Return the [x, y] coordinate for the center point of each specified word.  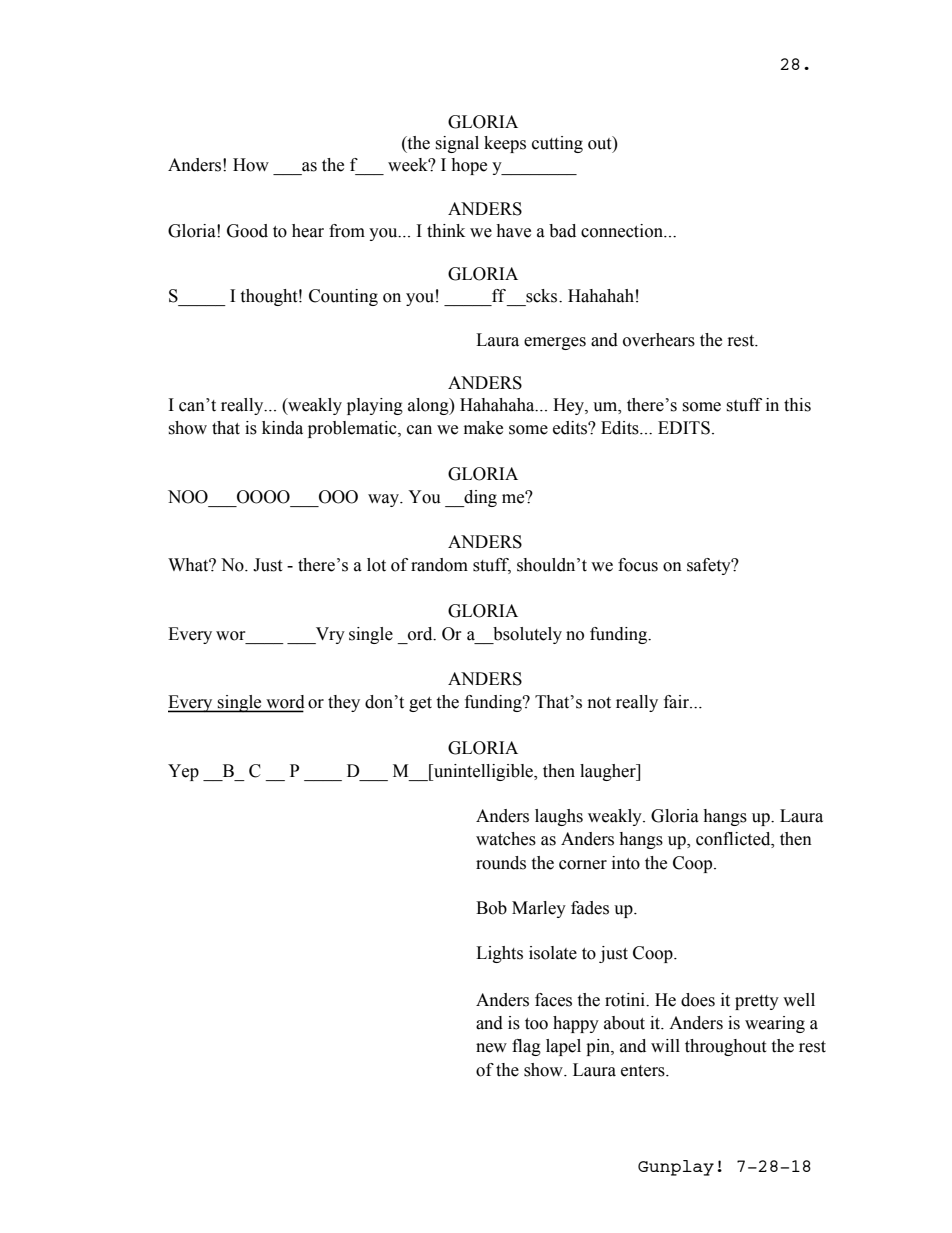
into [626, 863]
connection [623, 231]
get [420, 704]
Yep [183, 772]
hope [469, 166]
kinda [282, 428]
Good [247, 231]
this [797, 405]
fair [678, 702]
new [491, 1048]
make [483, 428]
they [344, 703]
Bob [491, 908]
